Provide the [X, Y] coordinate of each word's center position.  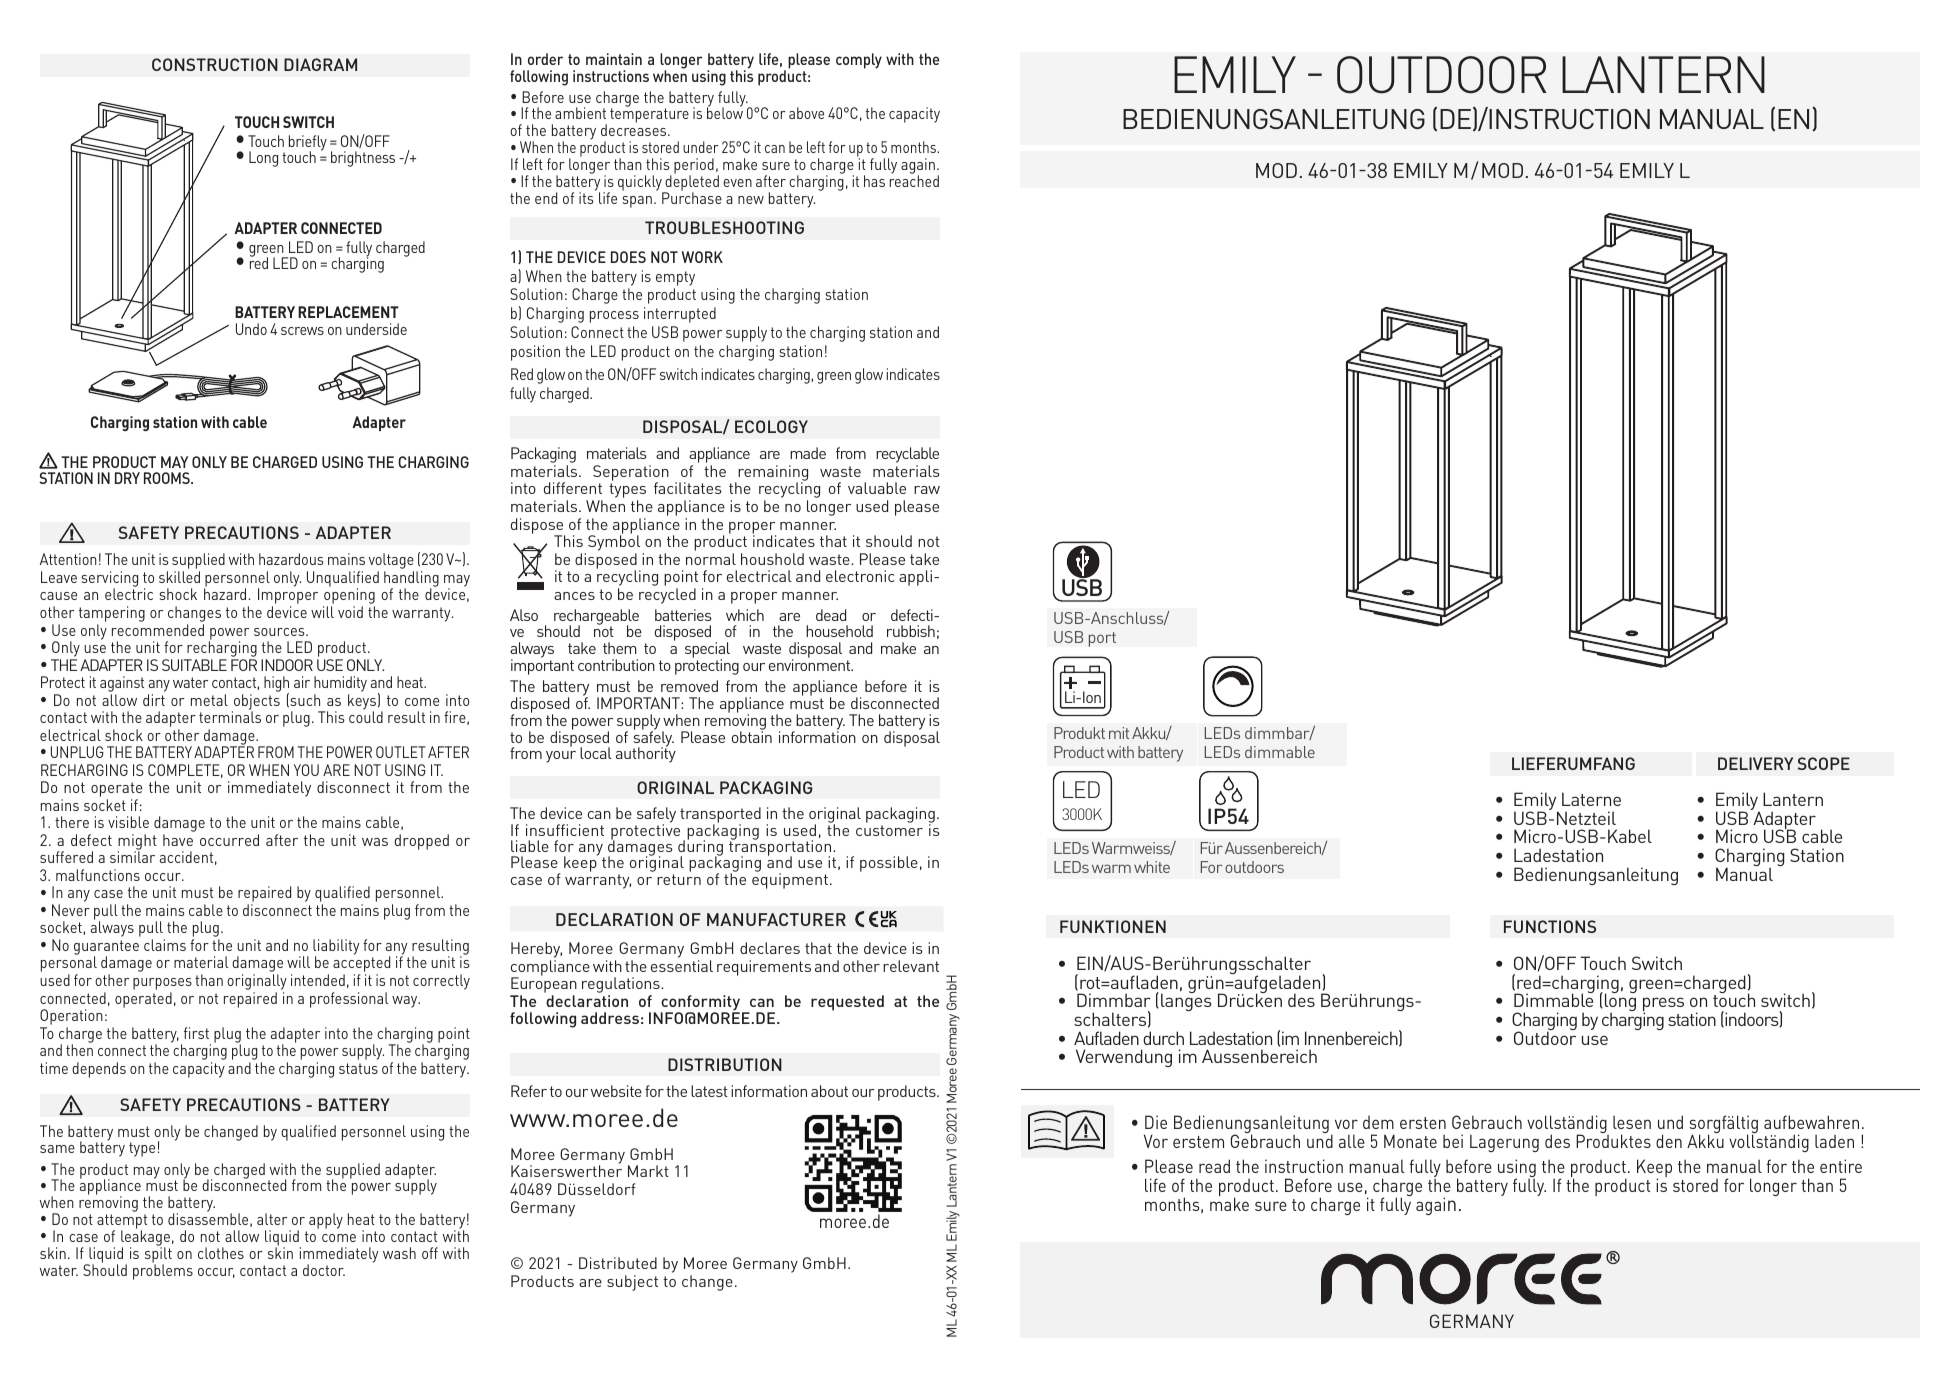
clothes [221, 1253]
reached [914, 180]
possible [889, 864]
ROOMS [168, 478]
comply [859, 61]
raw [927, 490]
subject [632, 1283]
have [178, 840]
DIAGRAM [320, 64]
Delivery [1755, 763]
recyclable [907, 456]
